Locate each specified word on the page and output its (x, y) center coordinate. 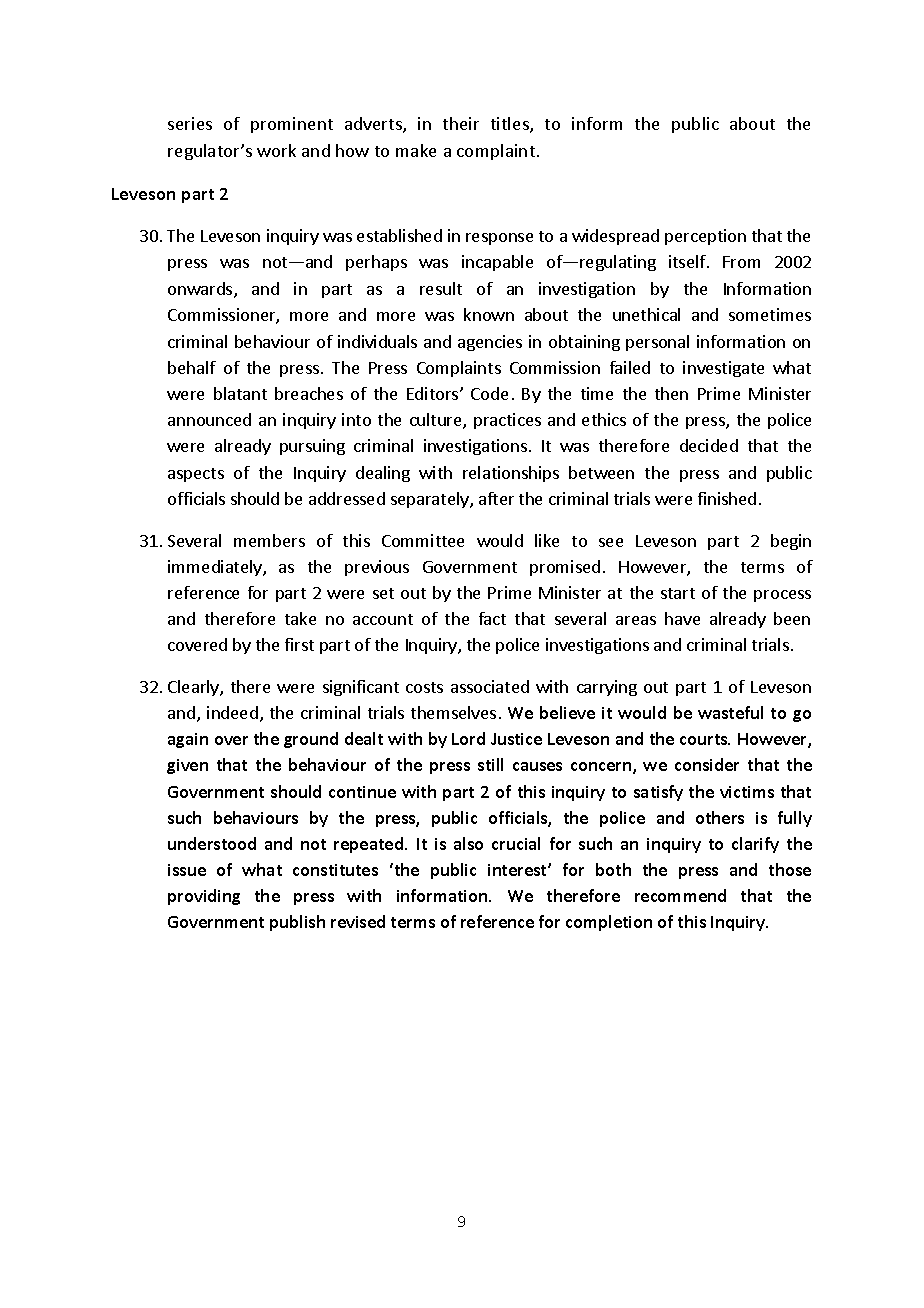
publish (297, 923)
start (678, 593)
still (490, 764)
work (276, 150)
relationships (511, 474)
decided (709, 445)
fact (492, 618)
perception (705, 237)
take (300, 618)
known (489, 314)
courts (705, 739)
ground (311, 740)
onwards (201, 290)
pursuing (312, 447)
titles (511, 125)
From (741, 262)
